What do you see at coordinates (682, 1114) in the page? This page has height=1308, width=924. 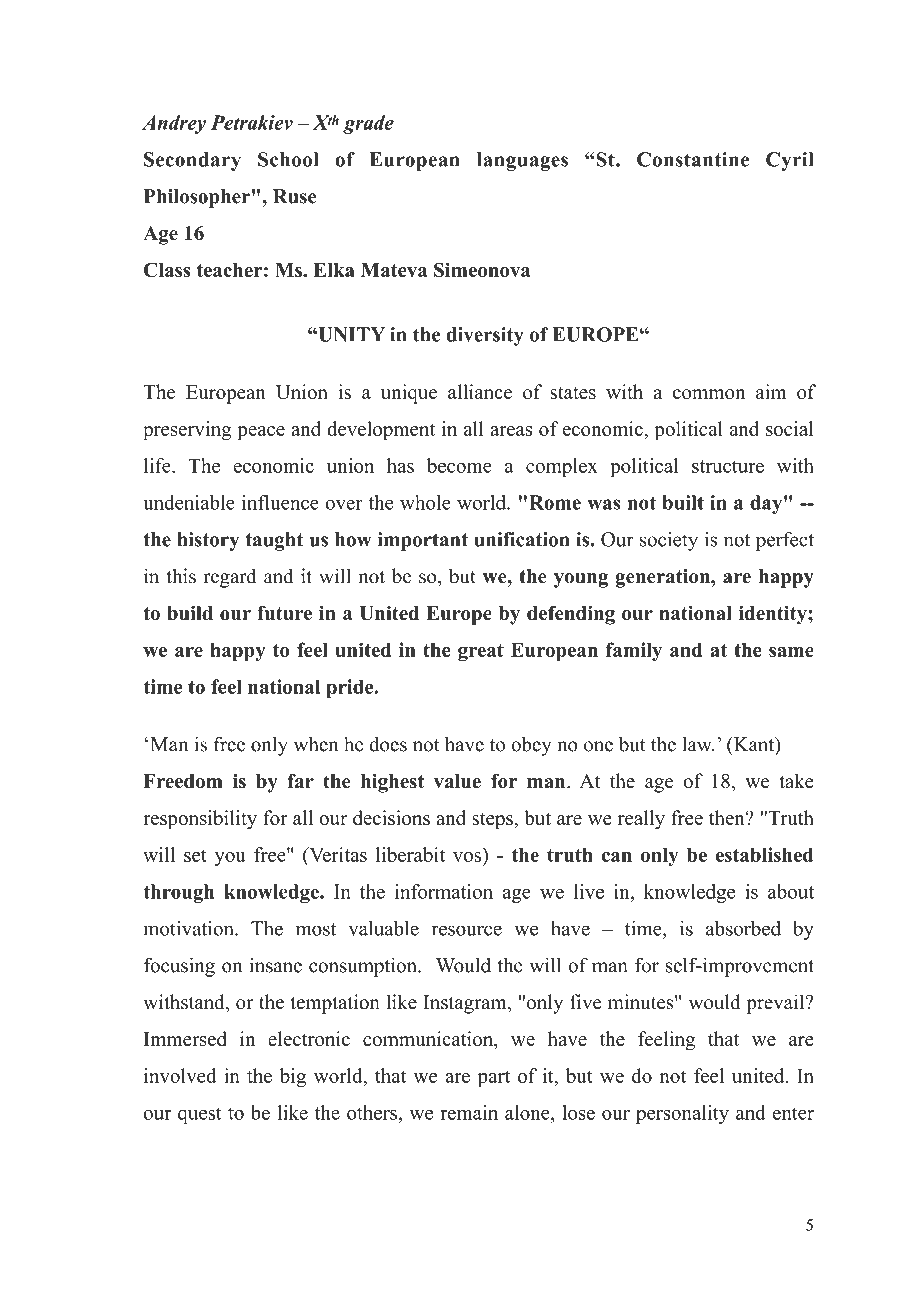 I see `personality` at bounding box center [682, 1114].
